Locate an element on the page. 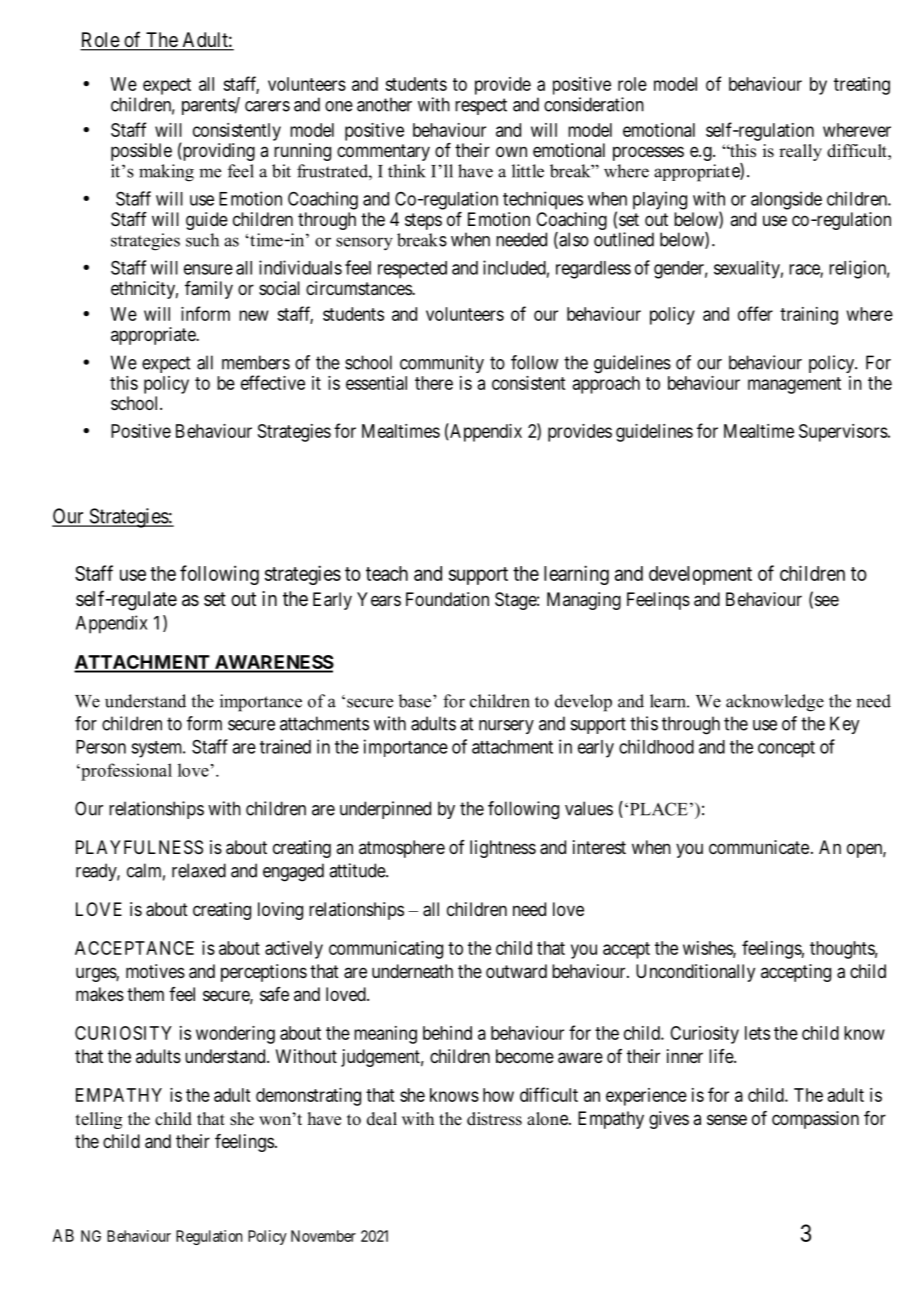 The image size is (924, 1308). November is located at coordinates (323, 1236).
